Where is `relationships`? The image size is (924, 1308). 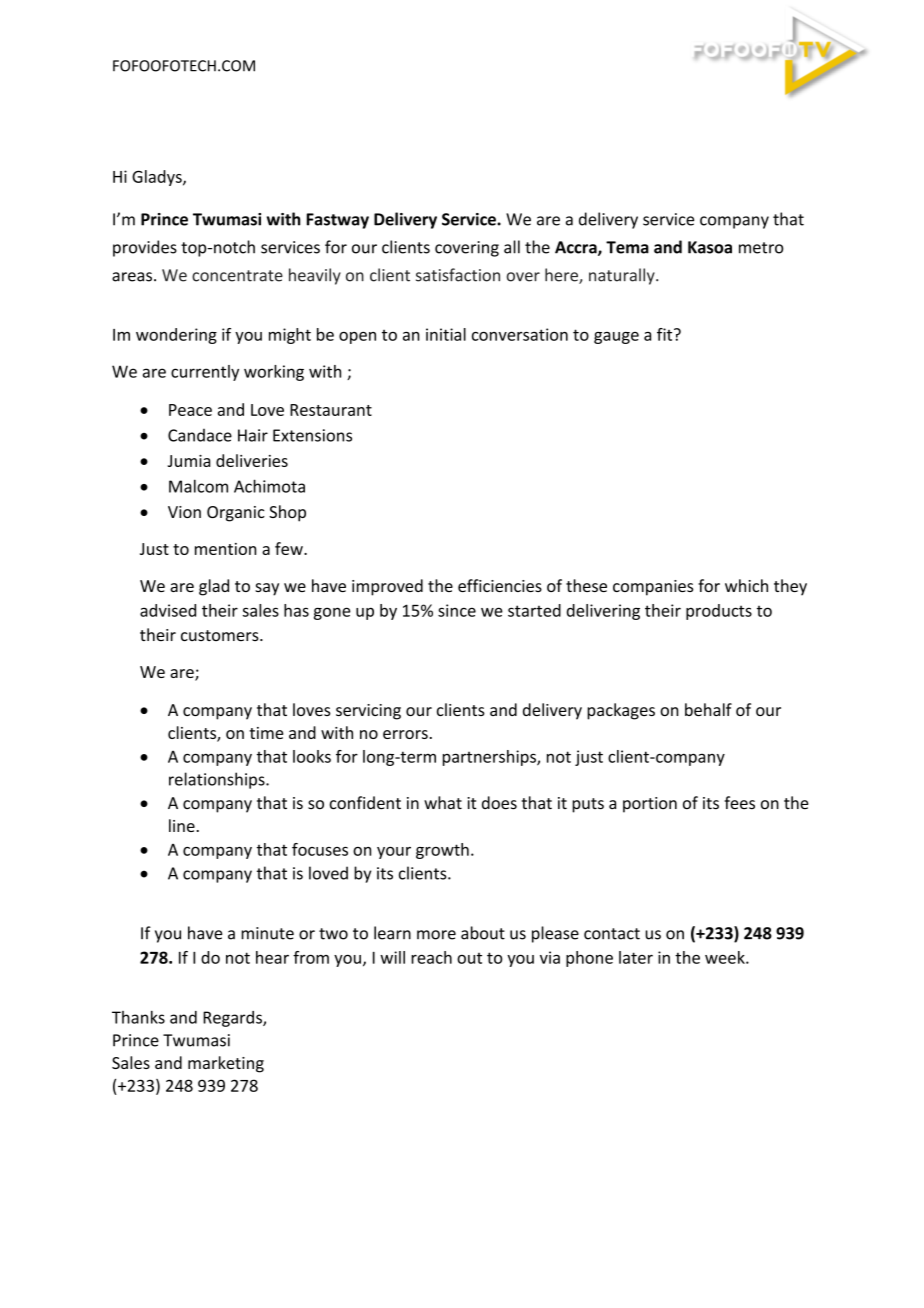 relationships is located at coordinates (218, 780).
